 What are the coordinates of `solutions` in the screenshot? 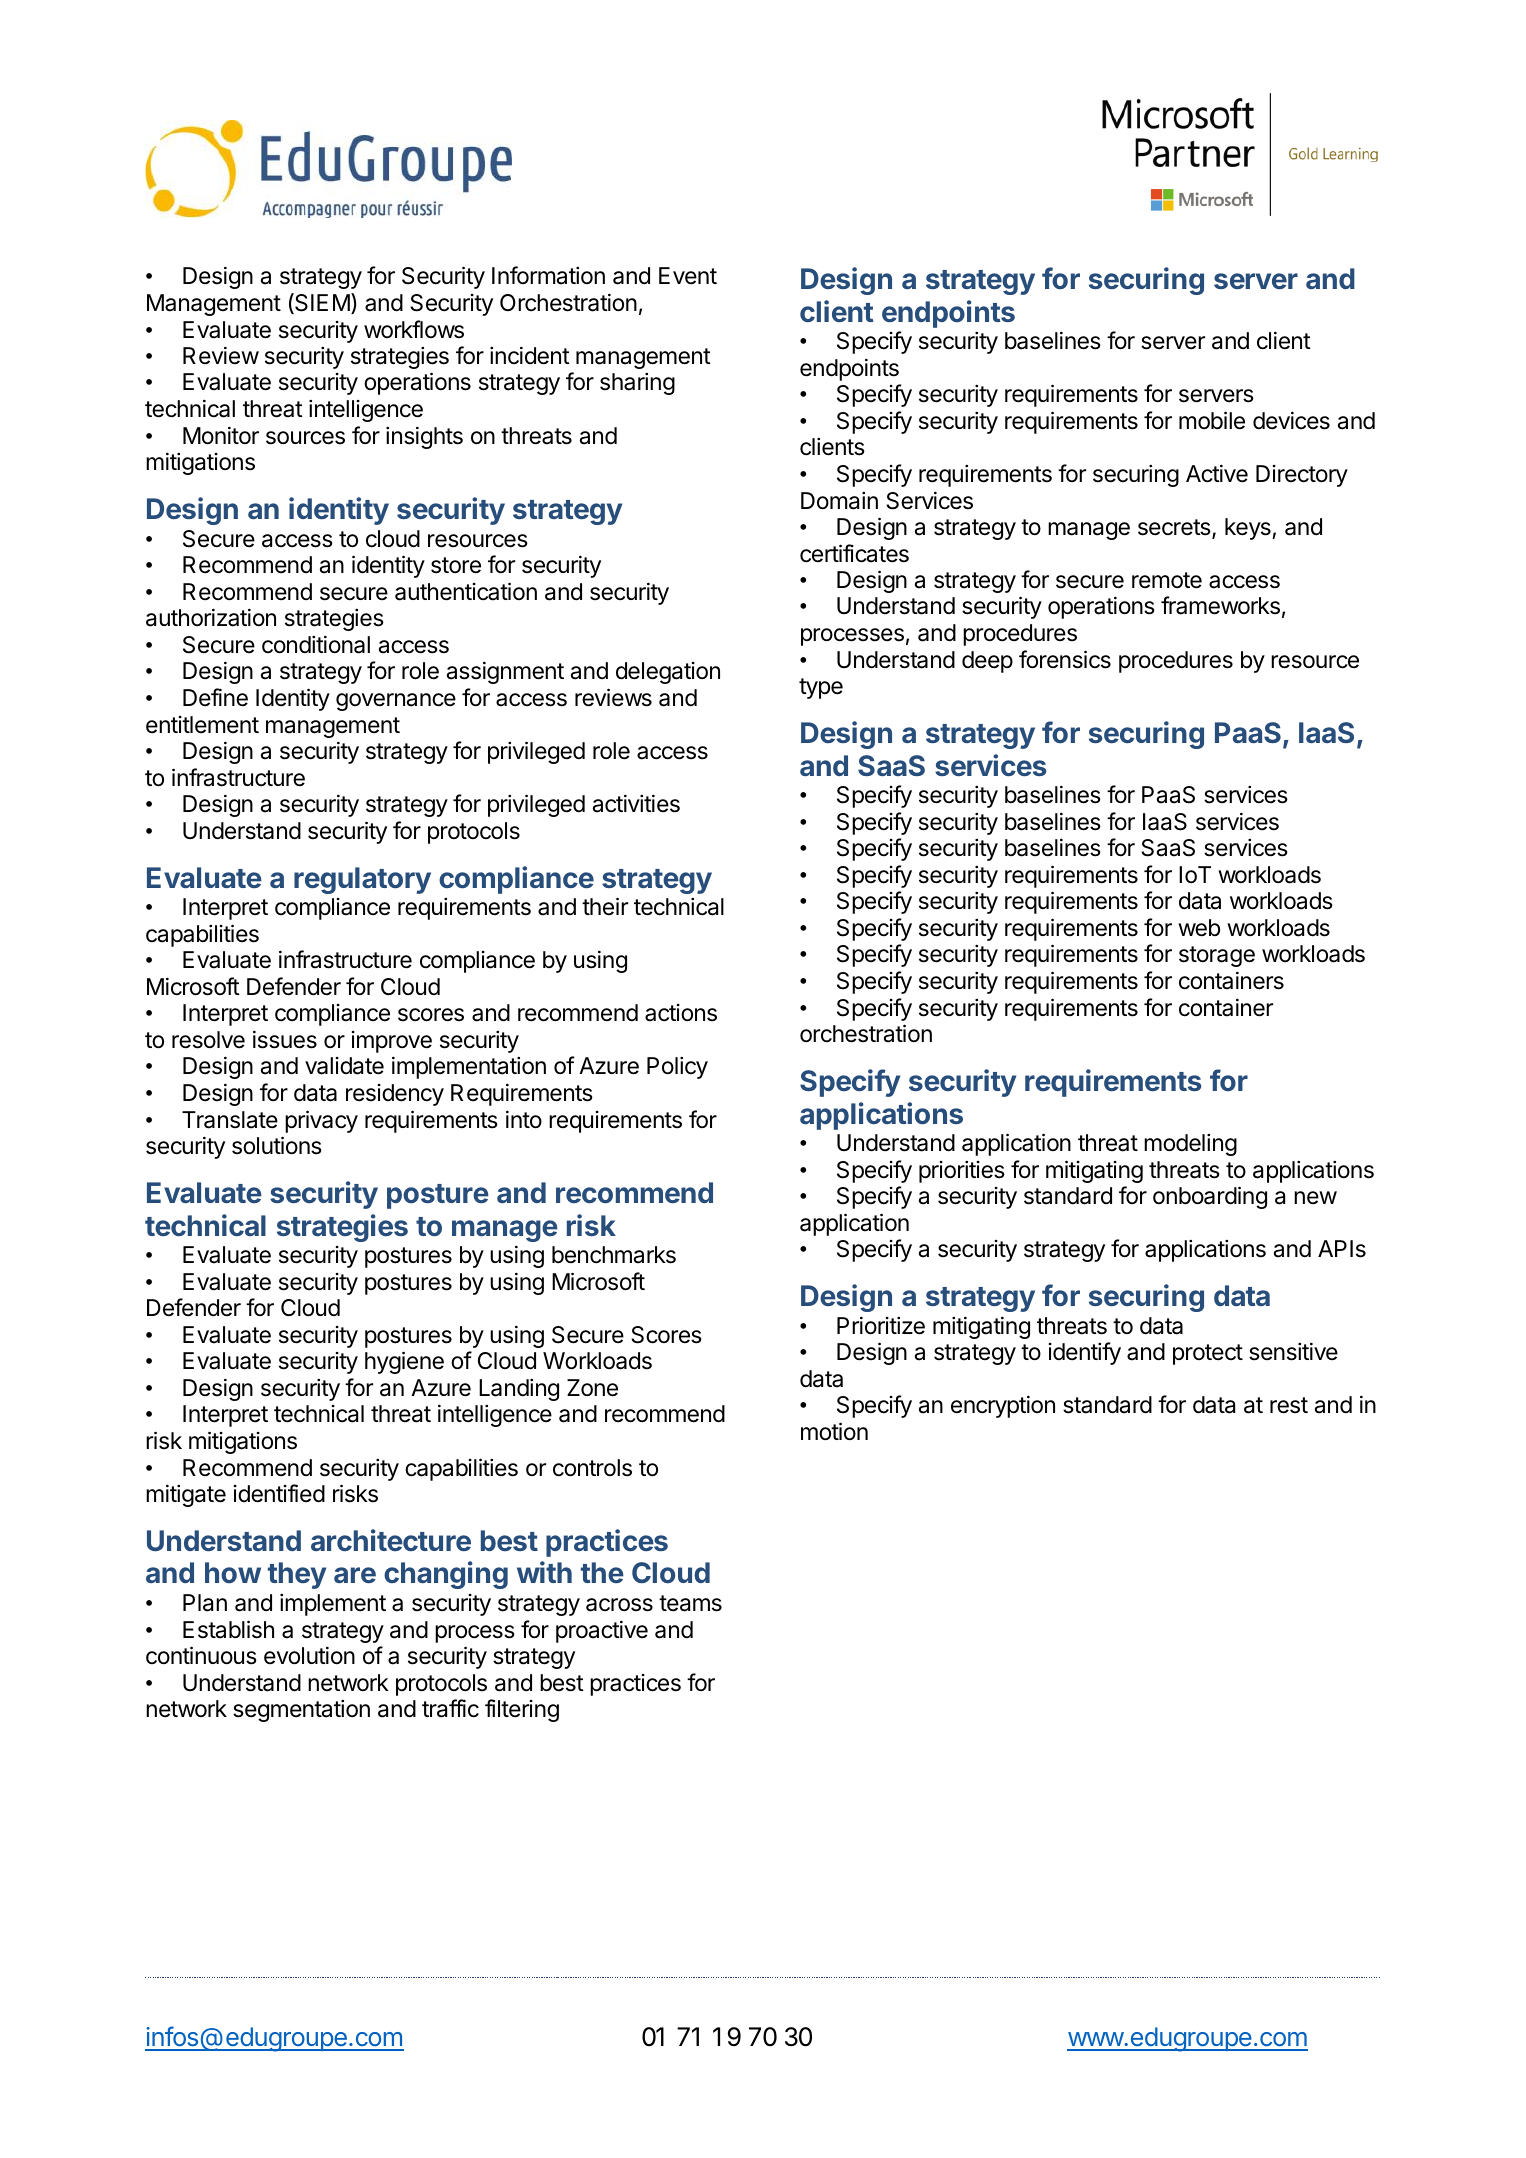 It's located at (277, 1145).
